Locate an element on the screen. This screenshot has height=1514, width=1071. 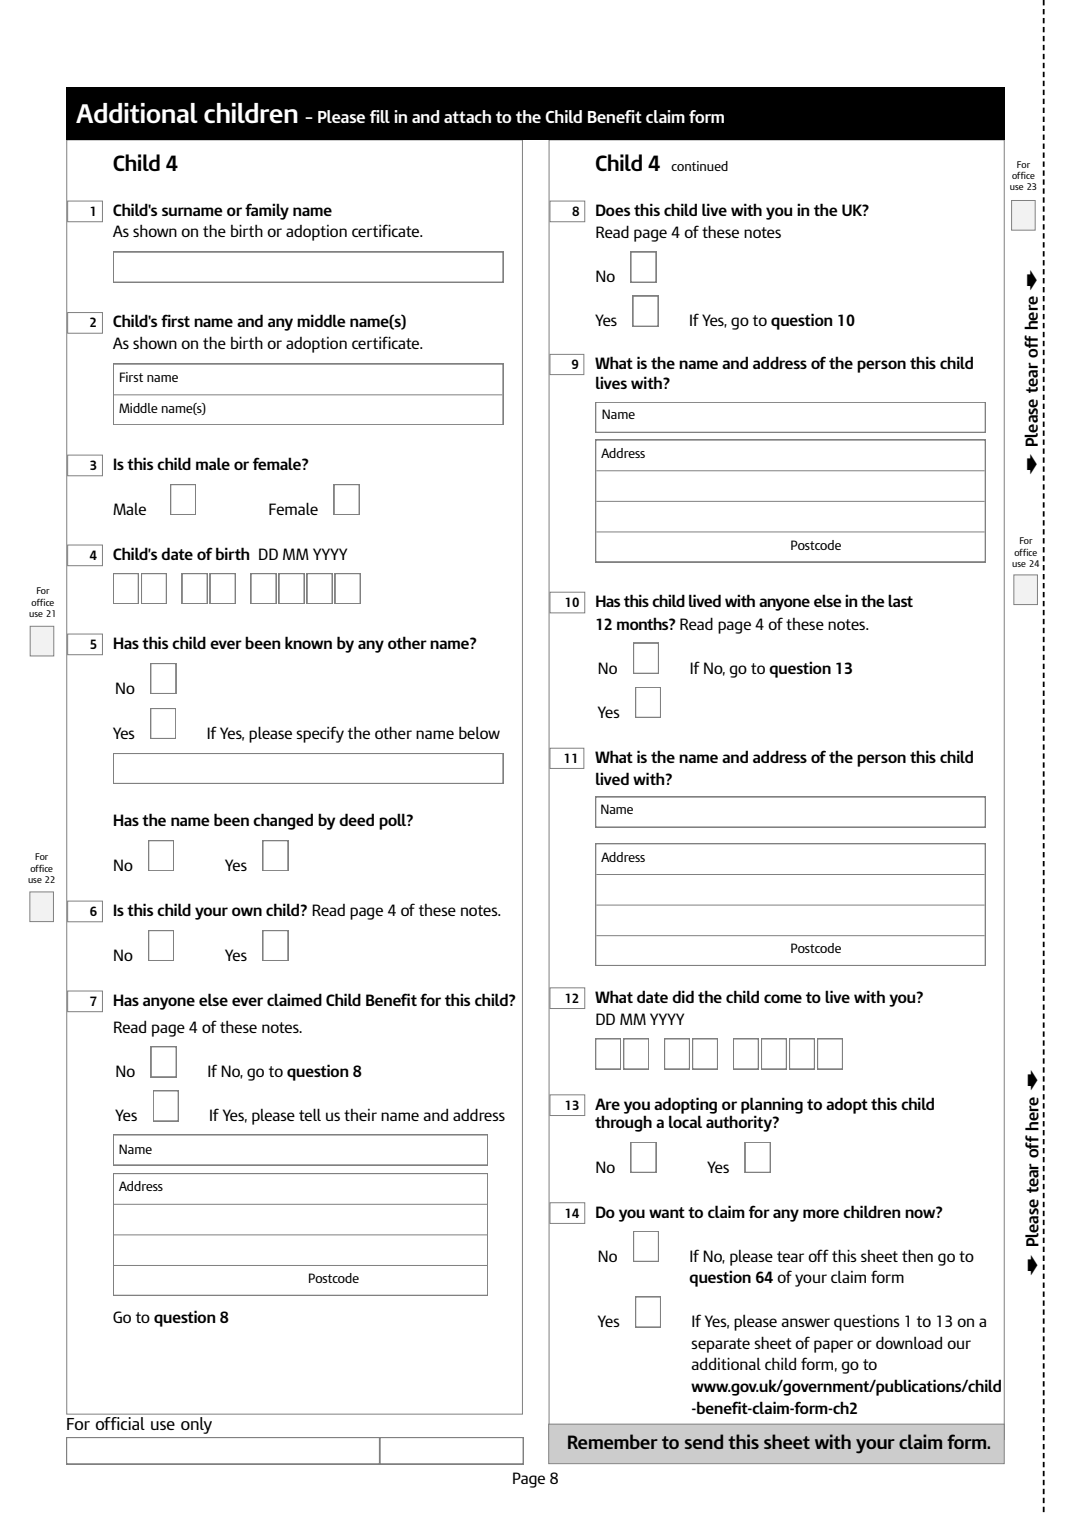
official is located at coordinates (120, 1423).
